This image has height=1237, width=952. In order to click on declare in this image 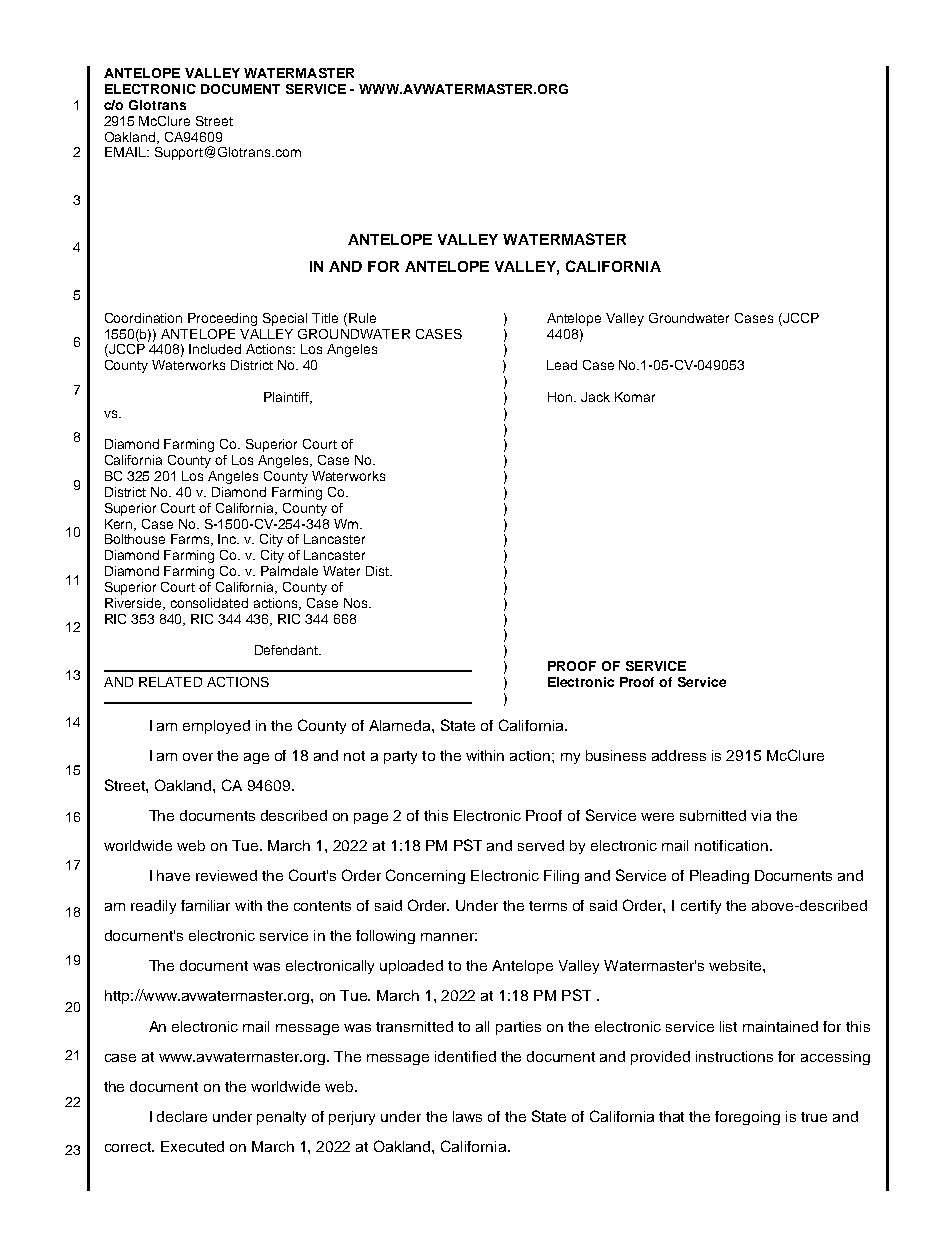, I will do `click(182, 1116)`.
